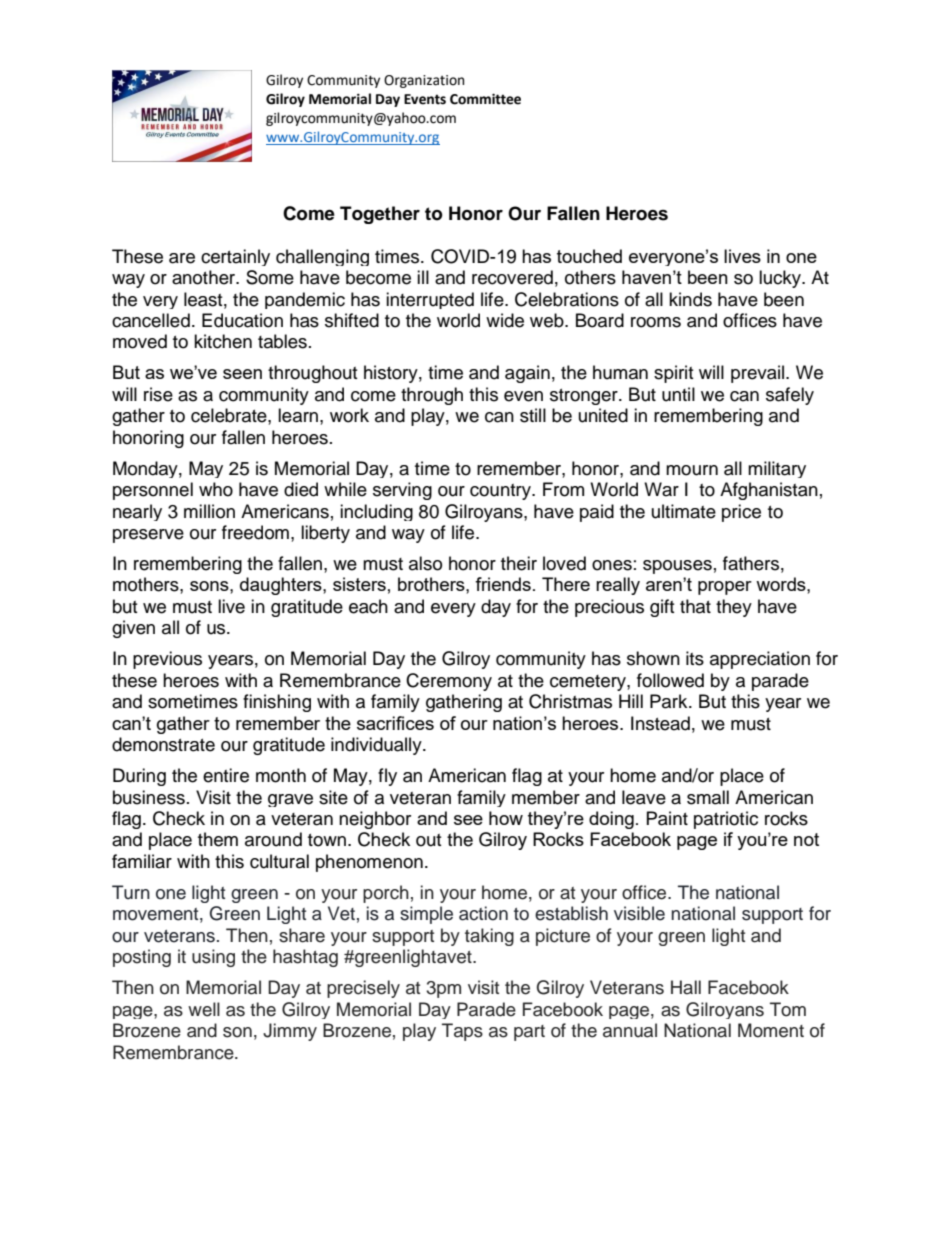 The height and width of the screenshot is (1233, 952). I want to click on neighbor, so click(375, 820).
